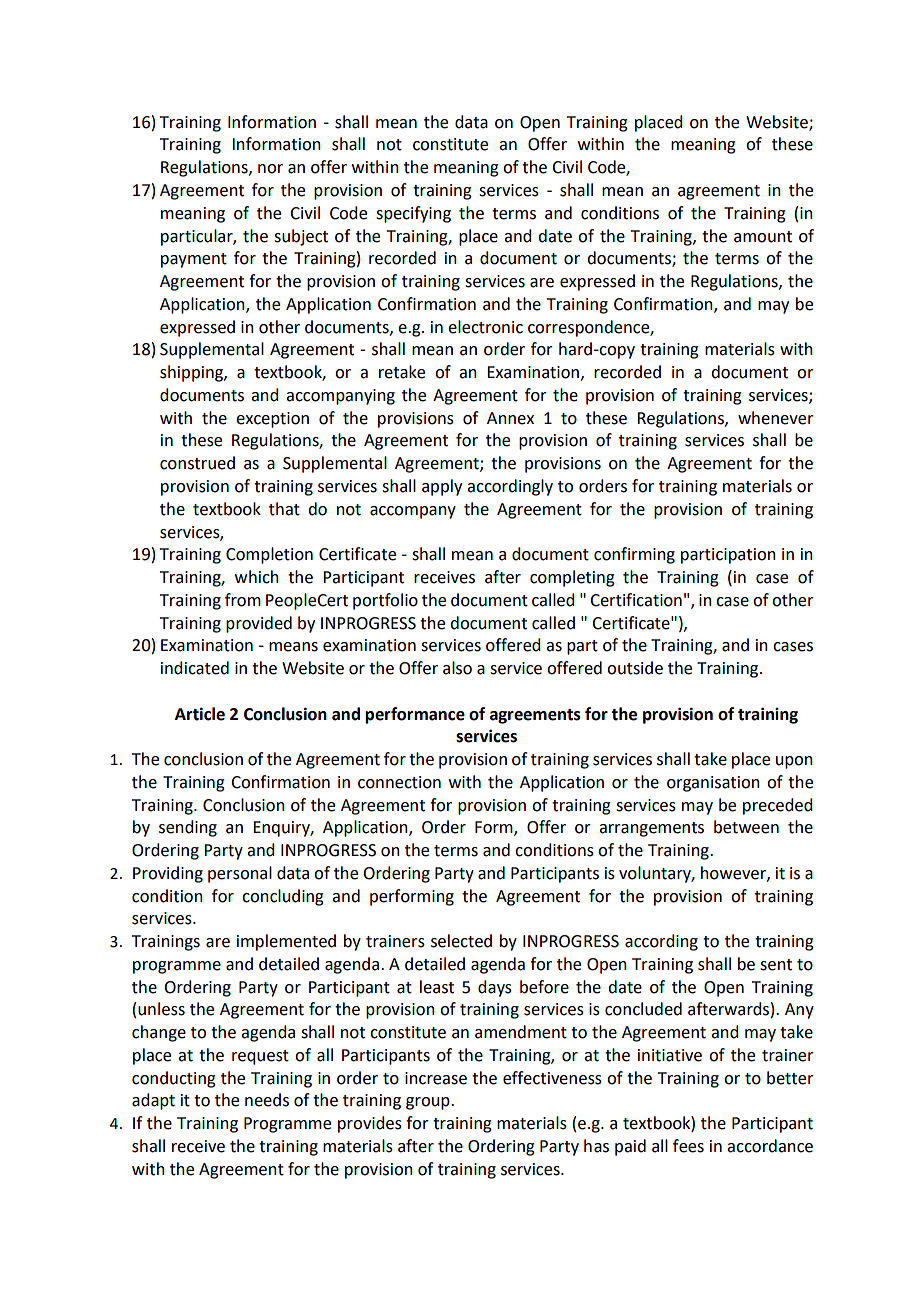 This screenshot has height=1308, width=924. What do you see at coordinates (635, 668) in the screenshot?
I see `outside` at bounding box center [635, 668].
